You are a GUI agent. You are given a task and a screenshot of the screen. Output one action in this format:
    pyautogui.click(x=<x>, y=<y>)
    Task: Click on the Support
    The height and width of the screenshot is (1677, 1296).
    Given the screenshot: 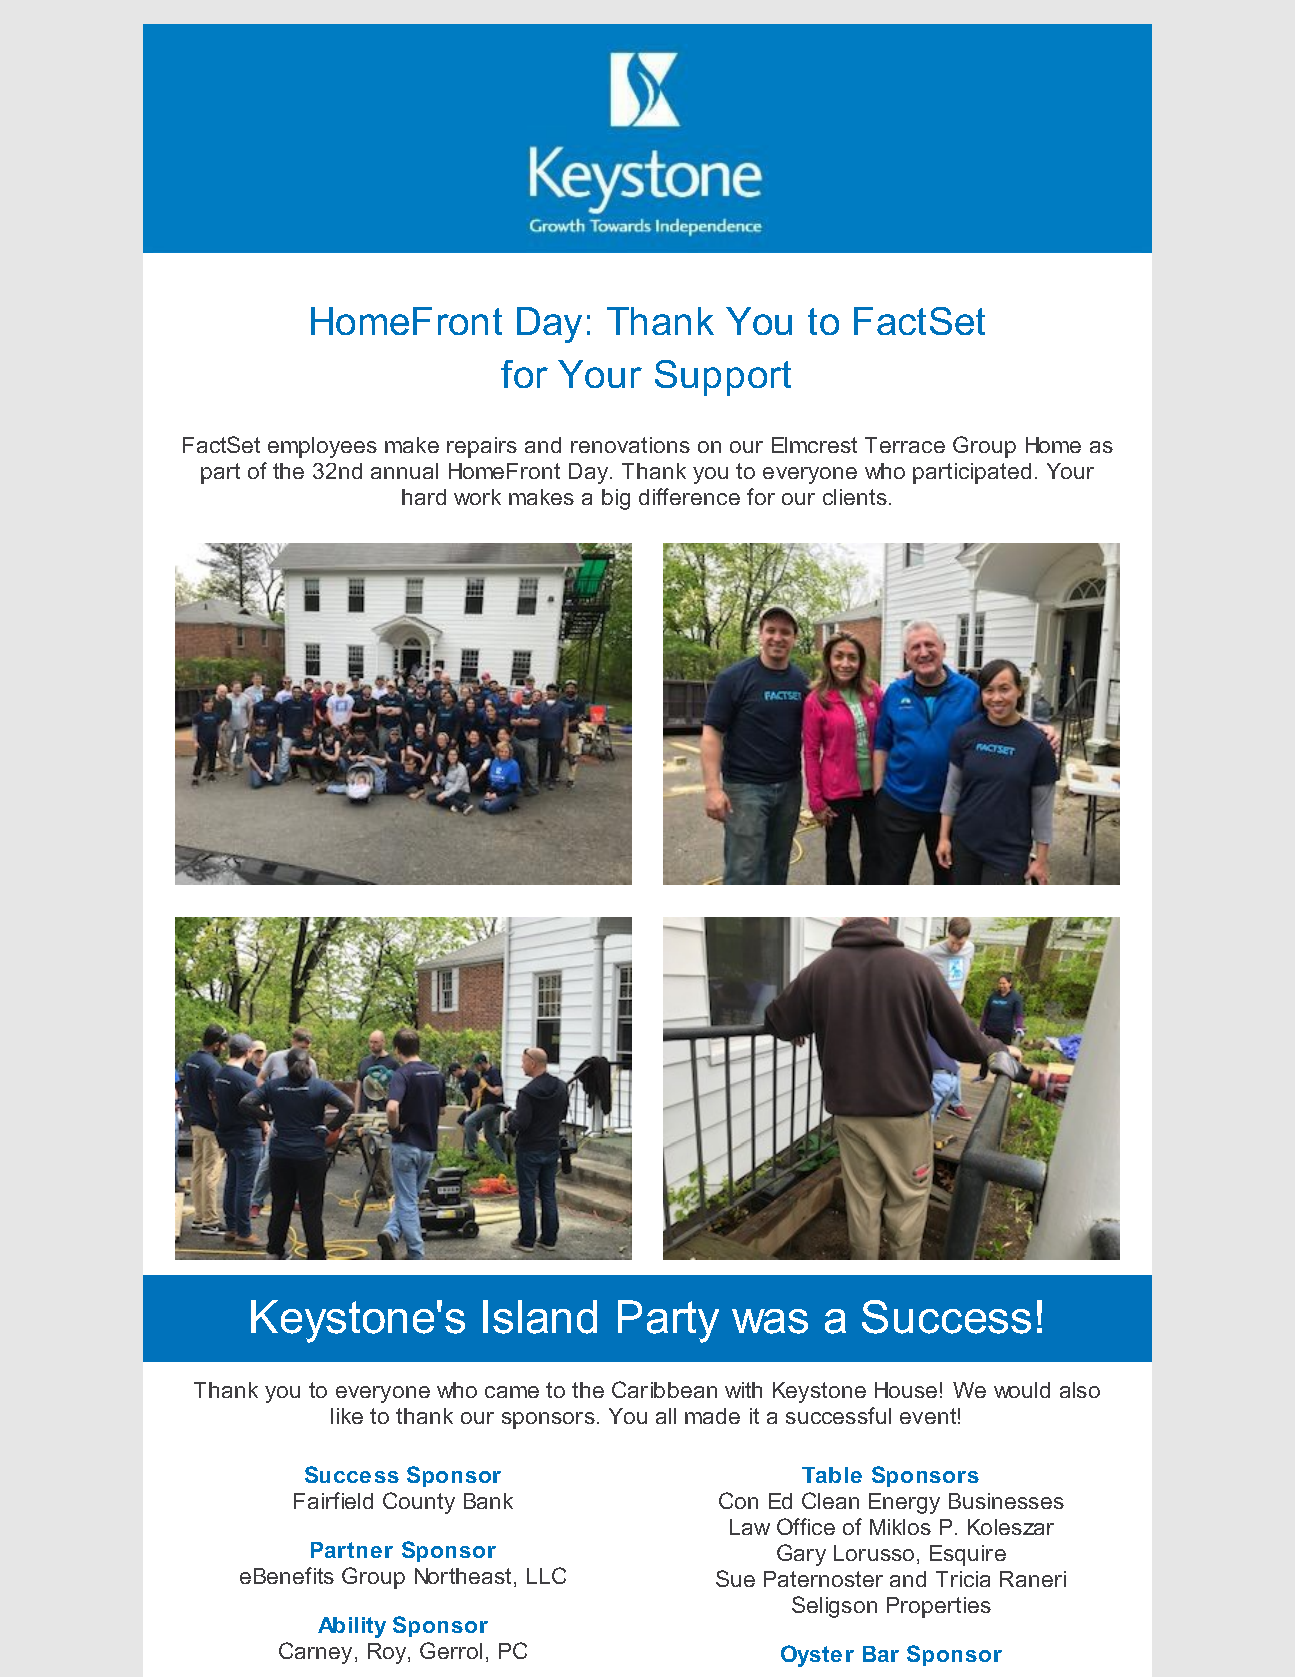 What is the action you would take?
    pyautogui.click(x=723, y=378)
